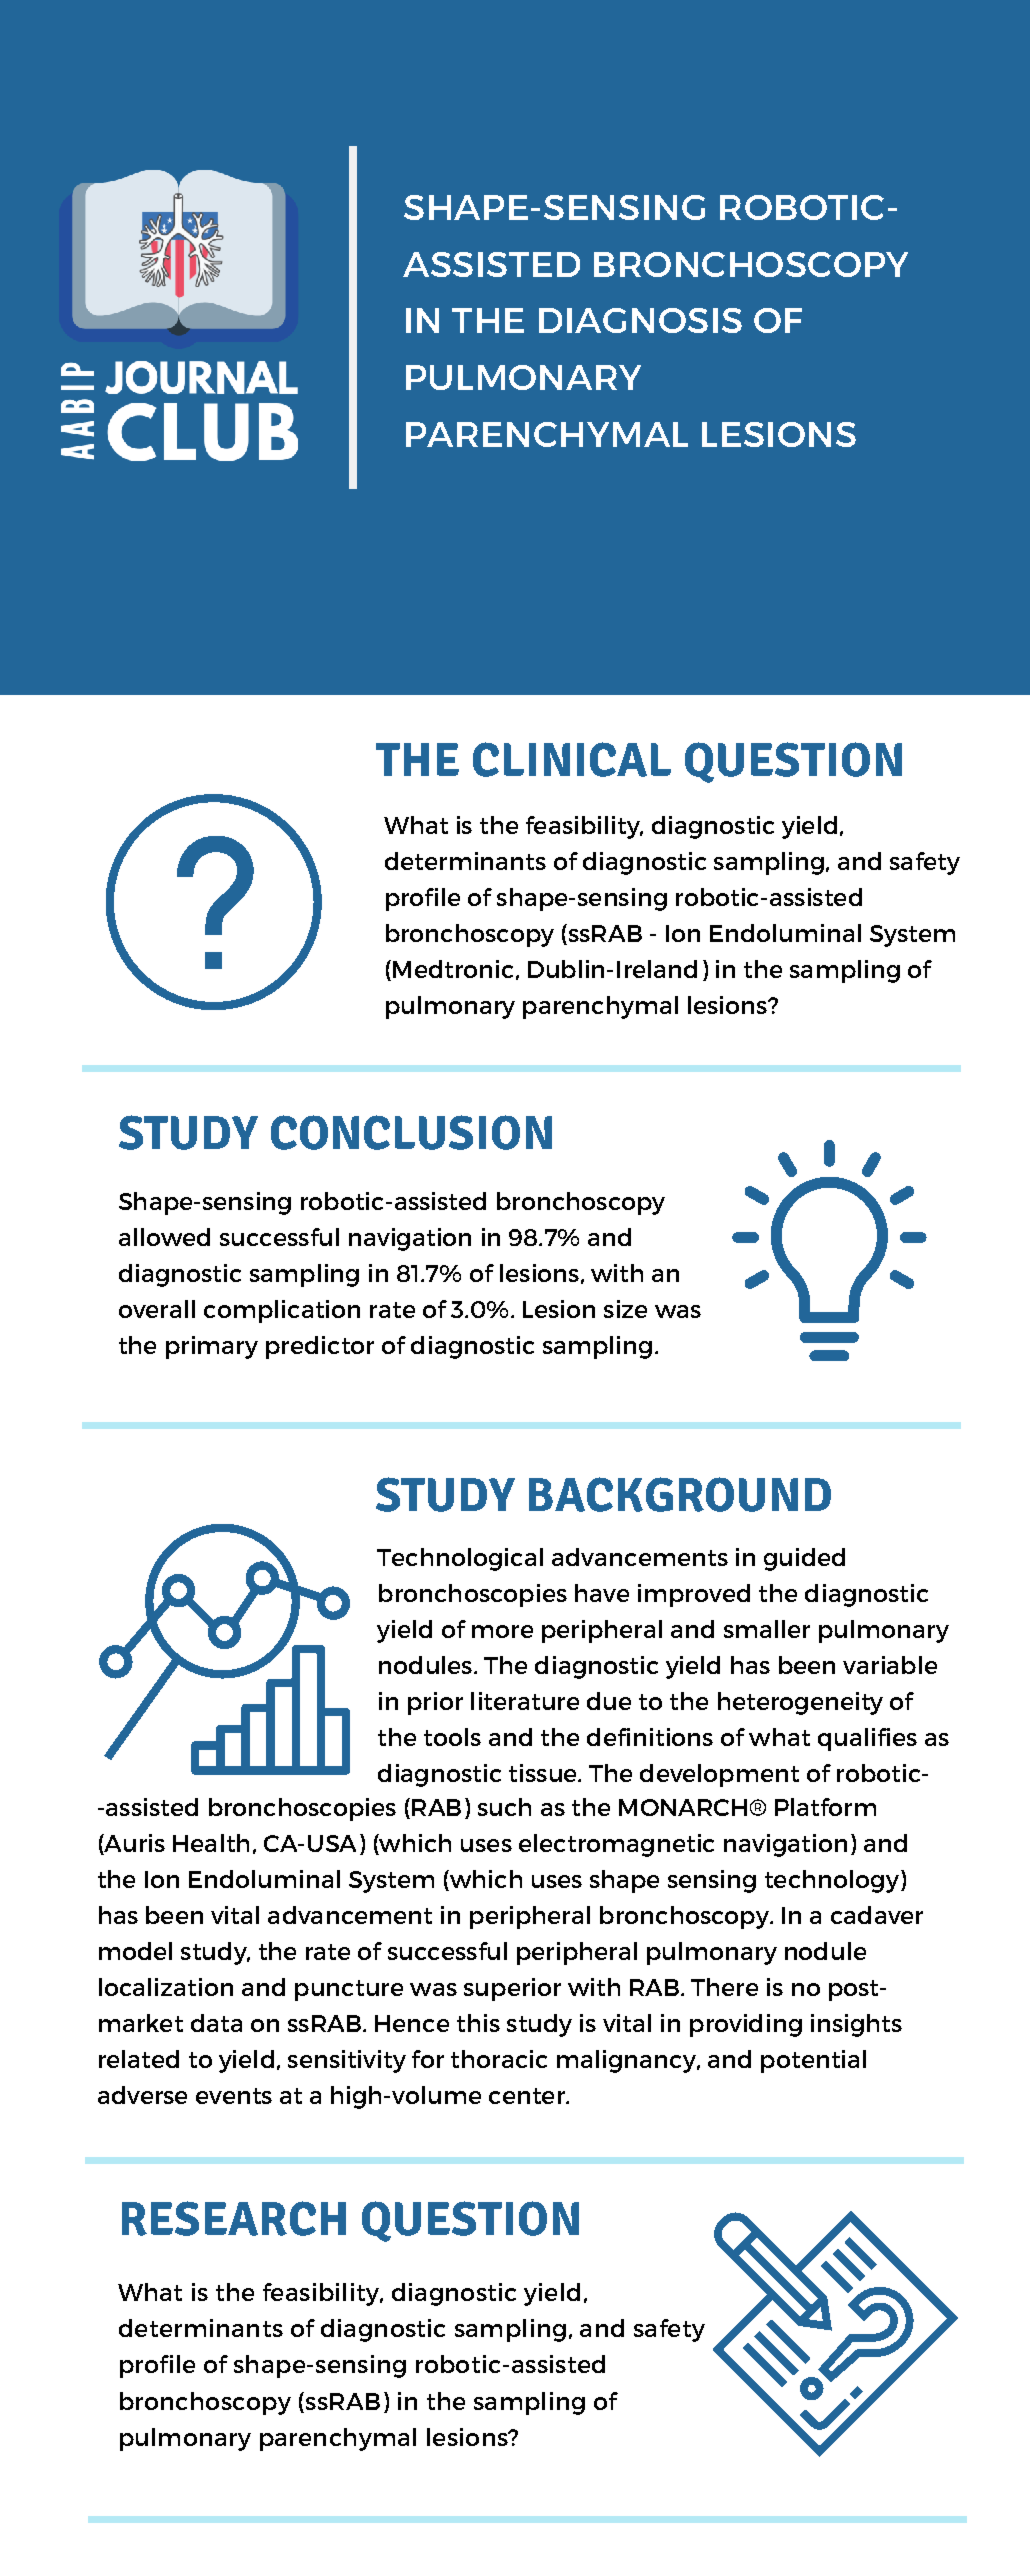 The image size is (1030, 2575). Describe the element at coordinates (234, 2218) in the image. I see `RESEARCH` at that location.
